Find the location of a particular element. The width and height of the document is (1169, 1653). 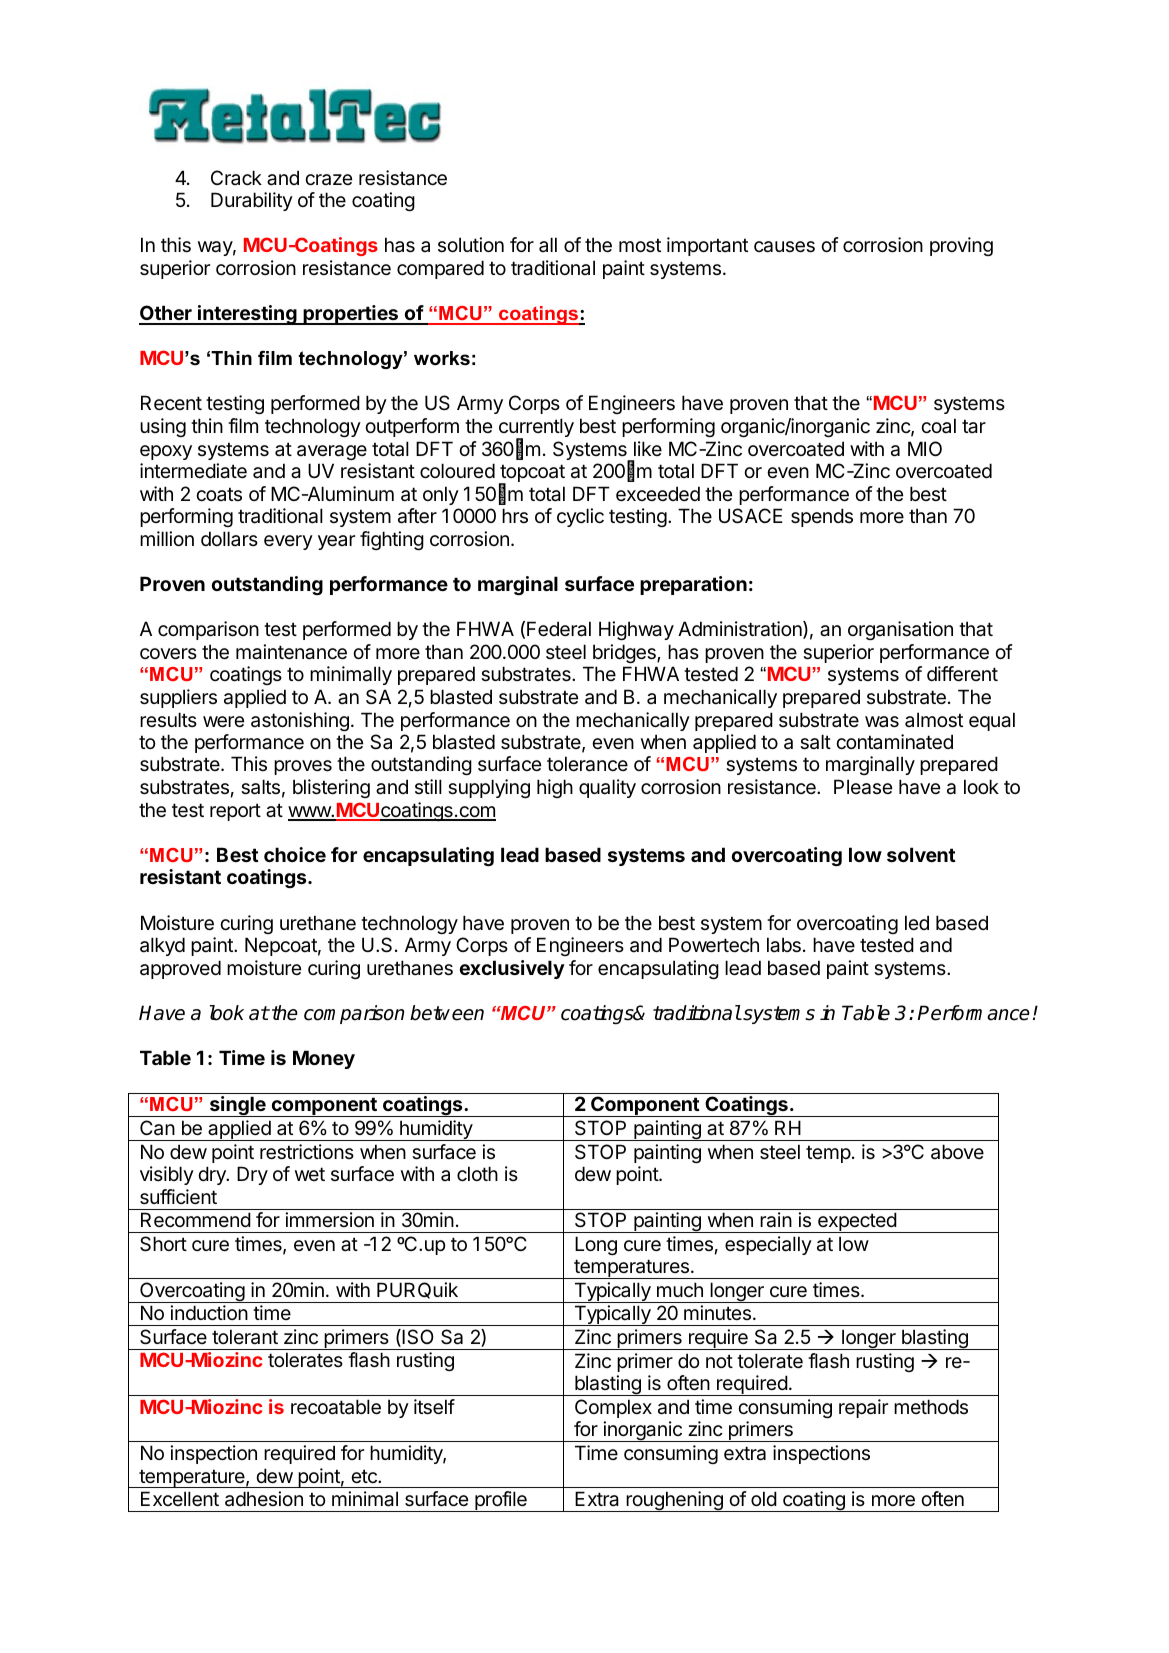

solution is located at coordinates (471, 244).
